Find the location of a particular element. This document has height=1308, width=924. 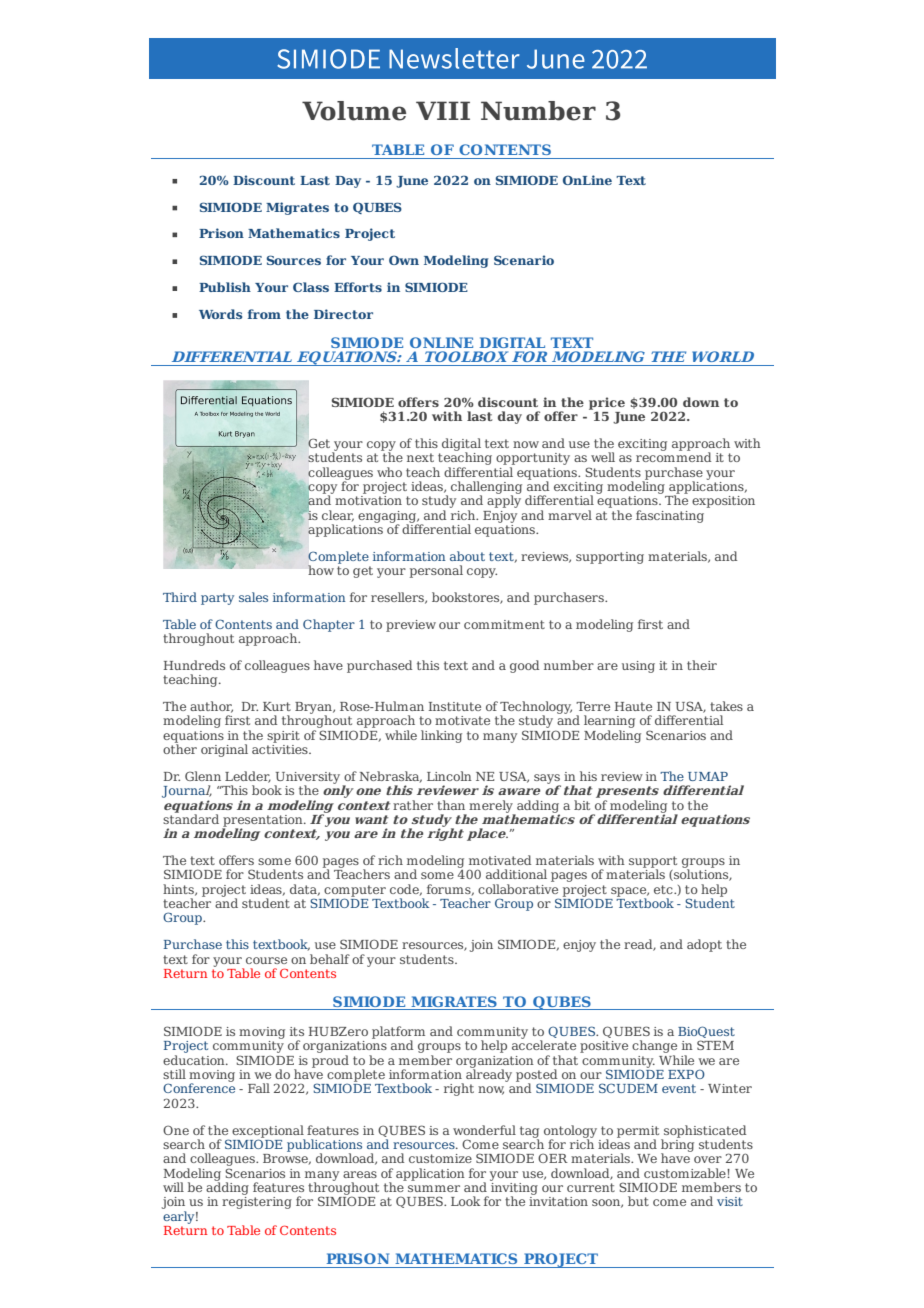

Volume is located at coordinates (354, 111).
